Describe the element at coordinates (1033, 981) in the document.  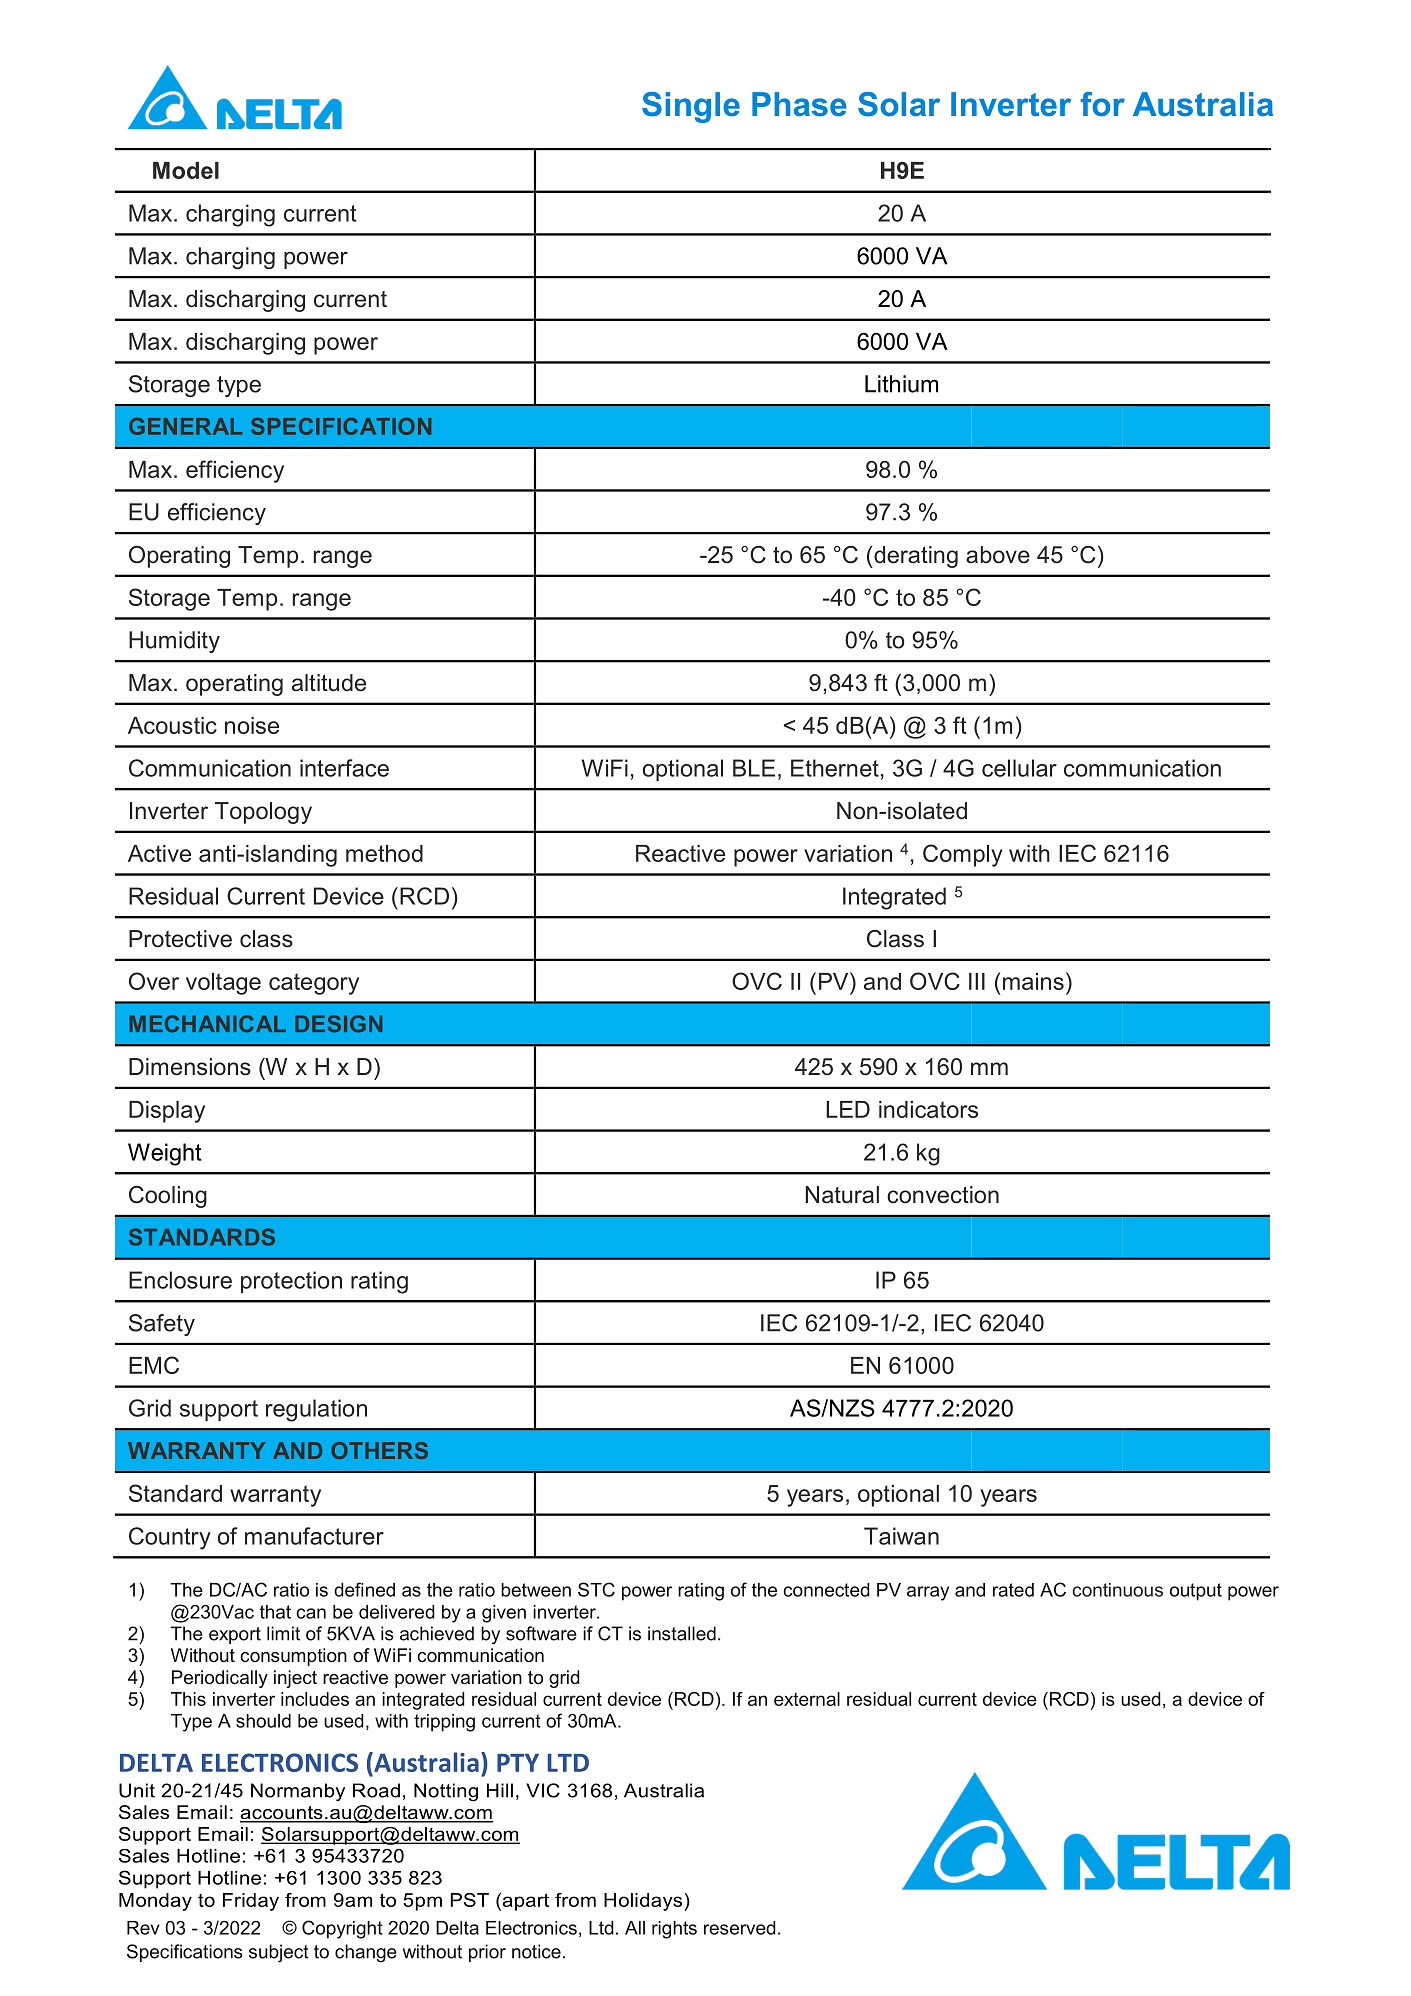
I see `mains` at that location.
